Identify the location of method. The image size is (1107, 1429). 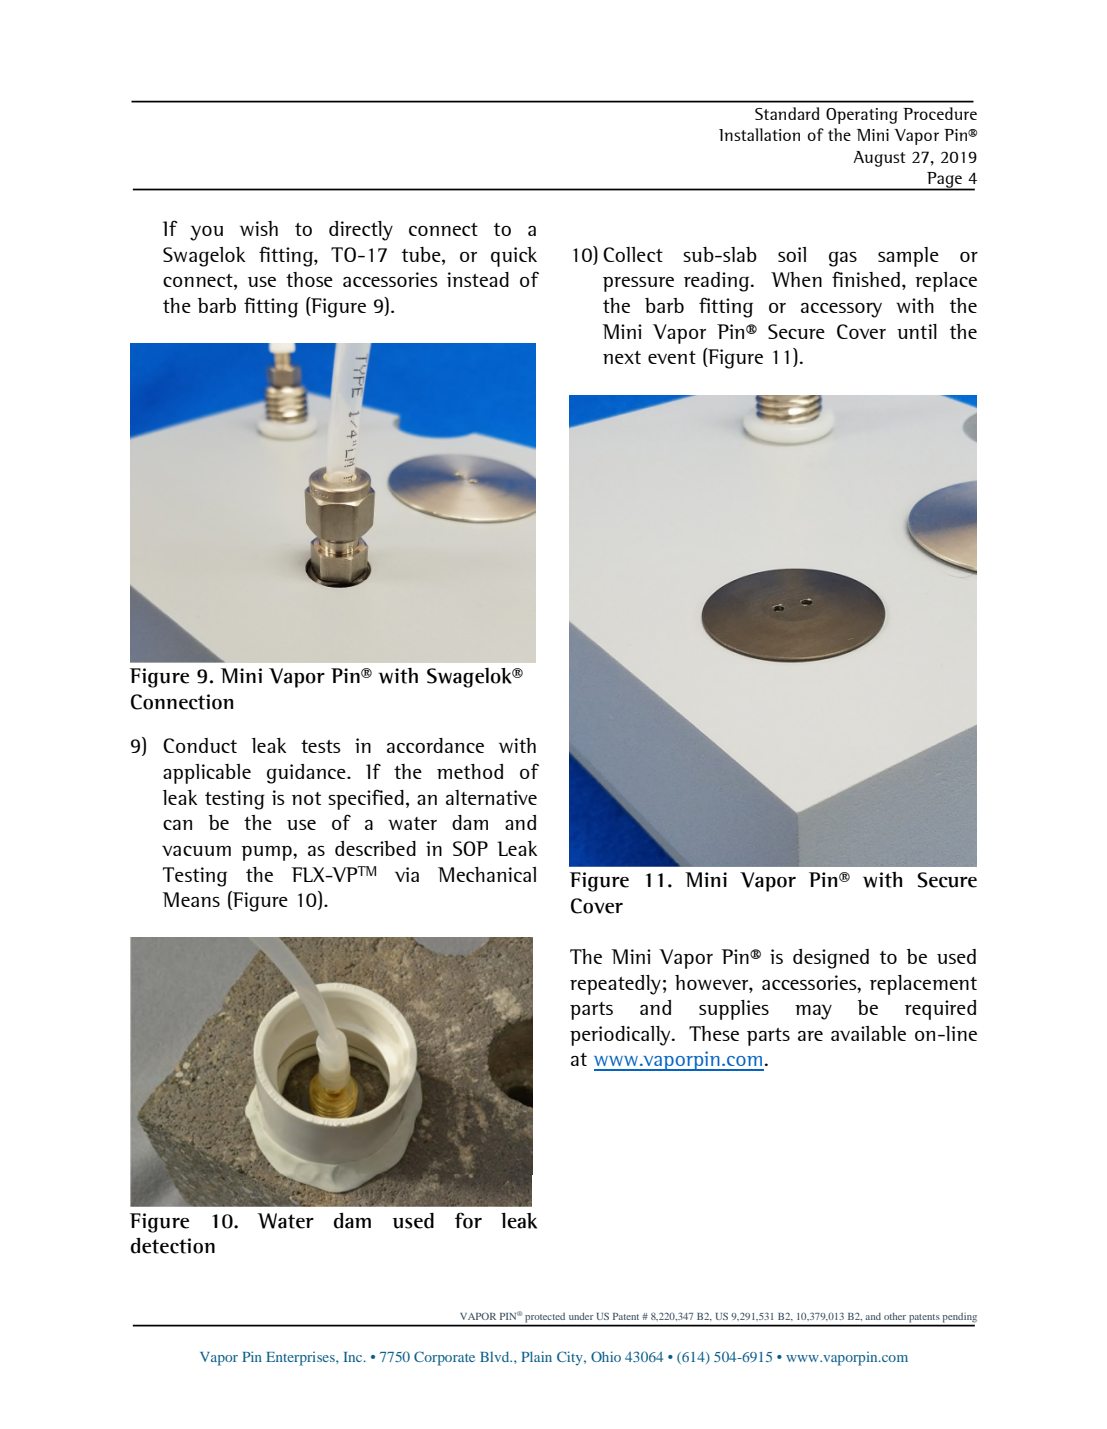
(470, 771).
